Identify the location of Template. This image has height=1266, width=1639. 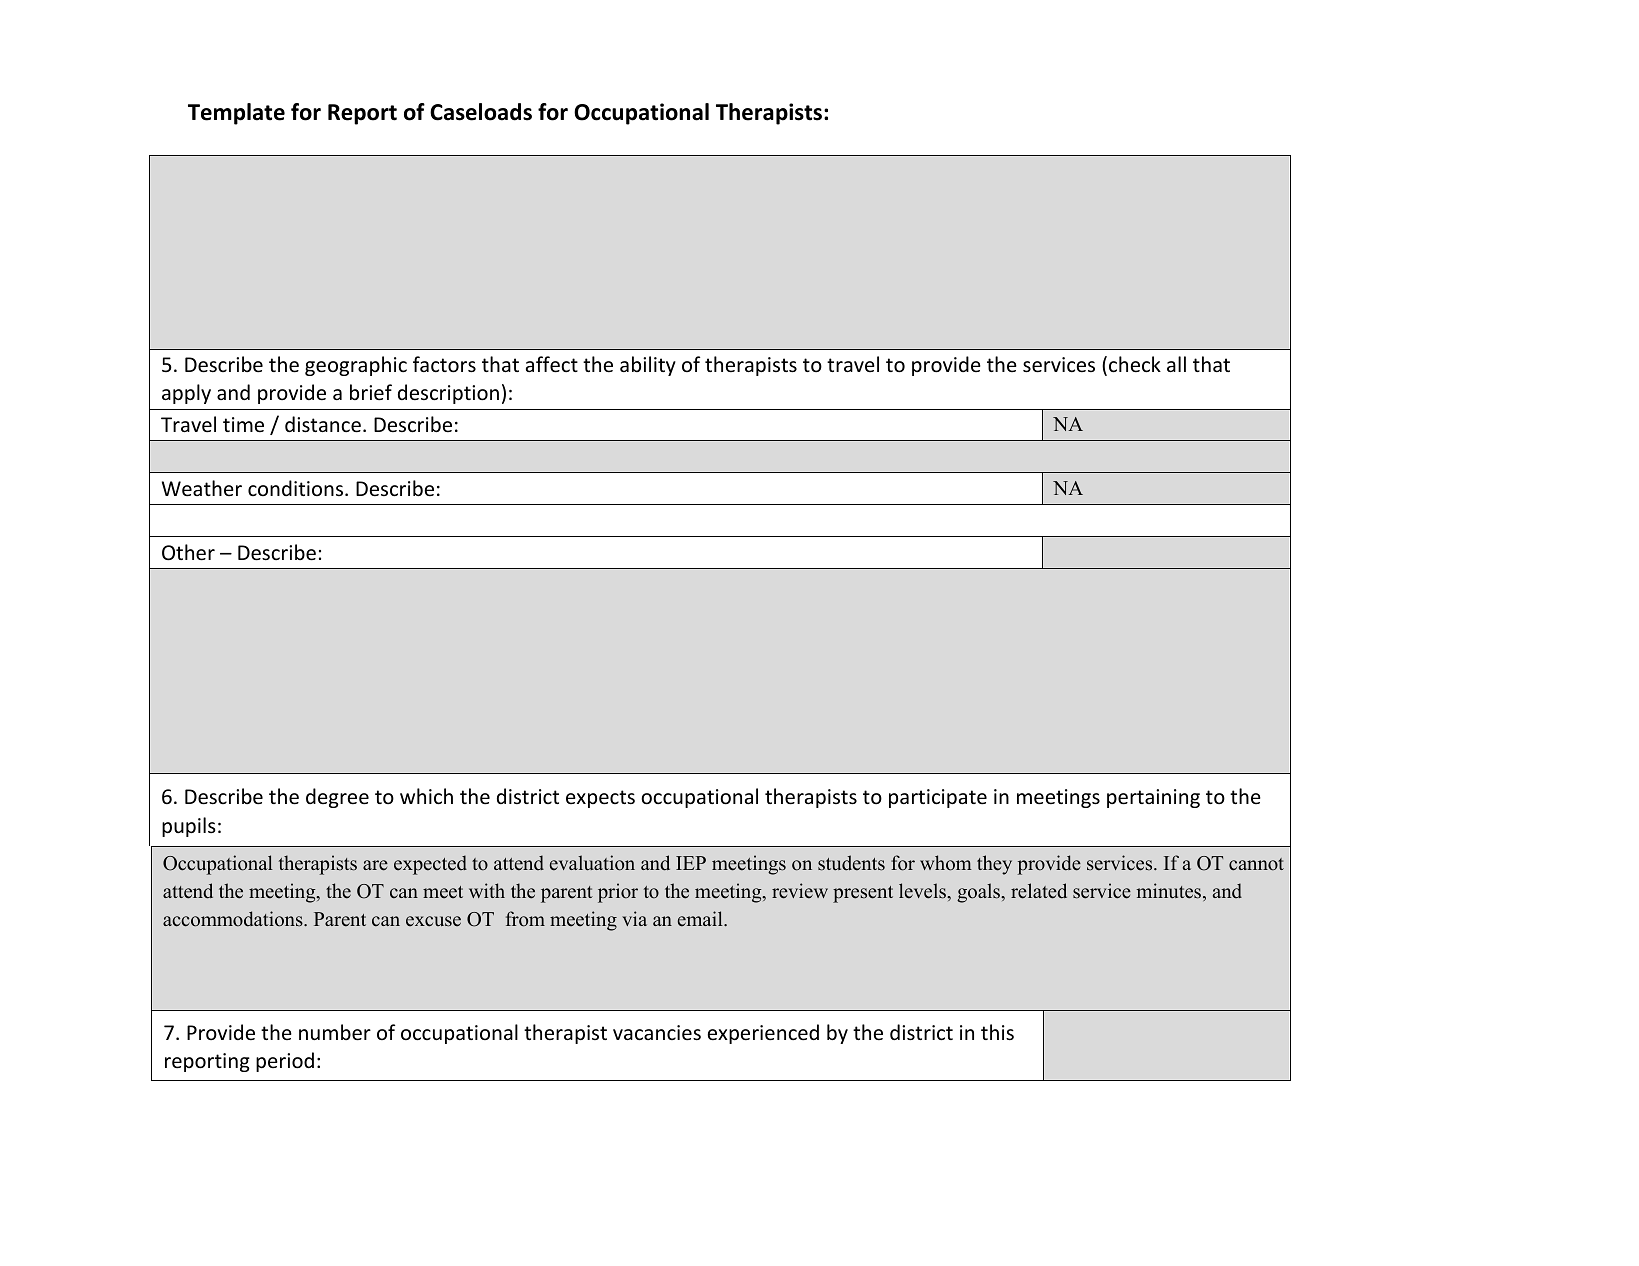
(236, 114).
